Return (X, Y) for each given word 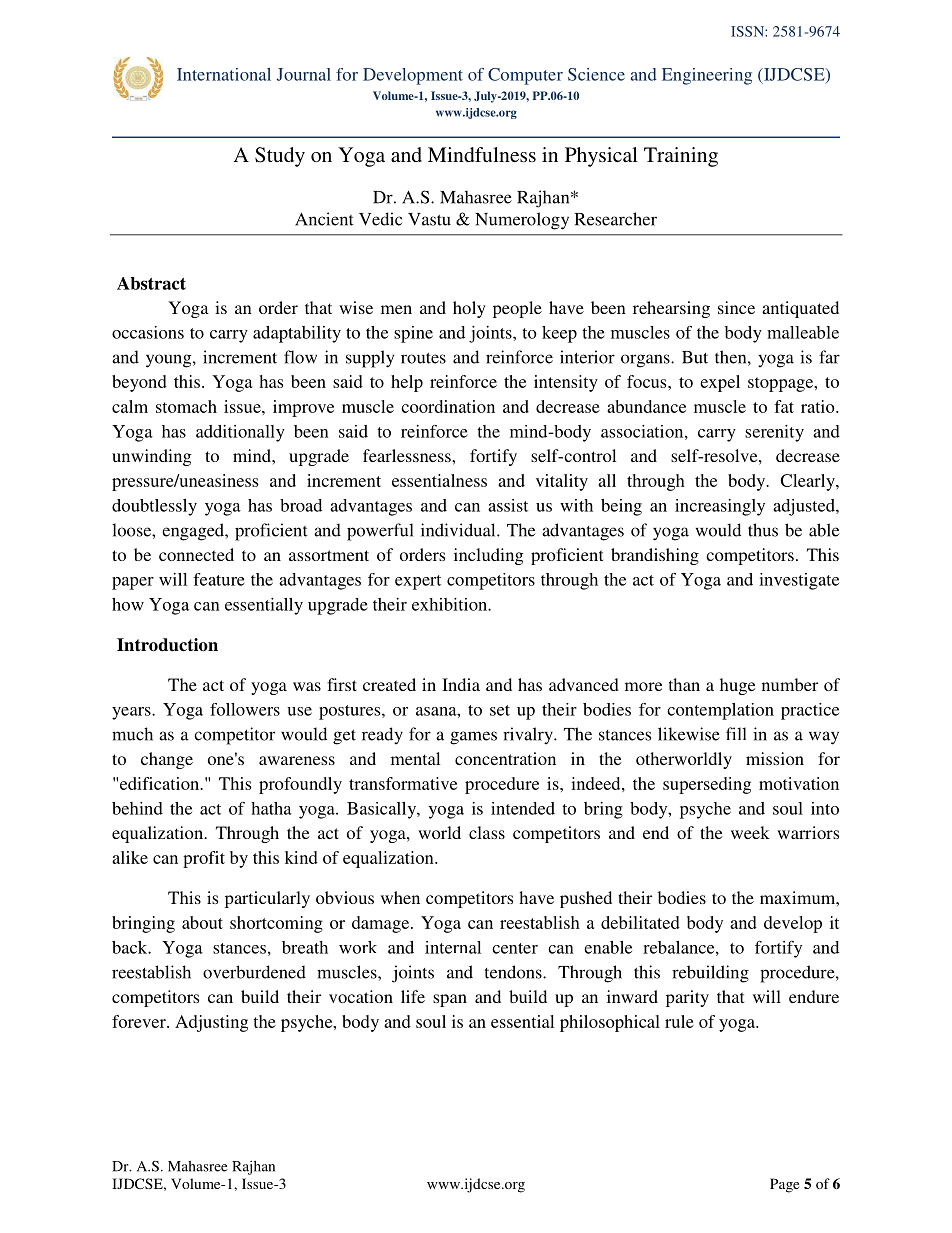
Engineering (707, 76)
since (736, 307)
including (489, 556)
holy (469, 309)
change (167, 760)
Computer (525, 76)
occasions (148, 332)
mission (775, 758)
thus (763, 530)
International (224, 74)
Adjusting (211, 1023)
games (473, 738)
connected (196, 554)
